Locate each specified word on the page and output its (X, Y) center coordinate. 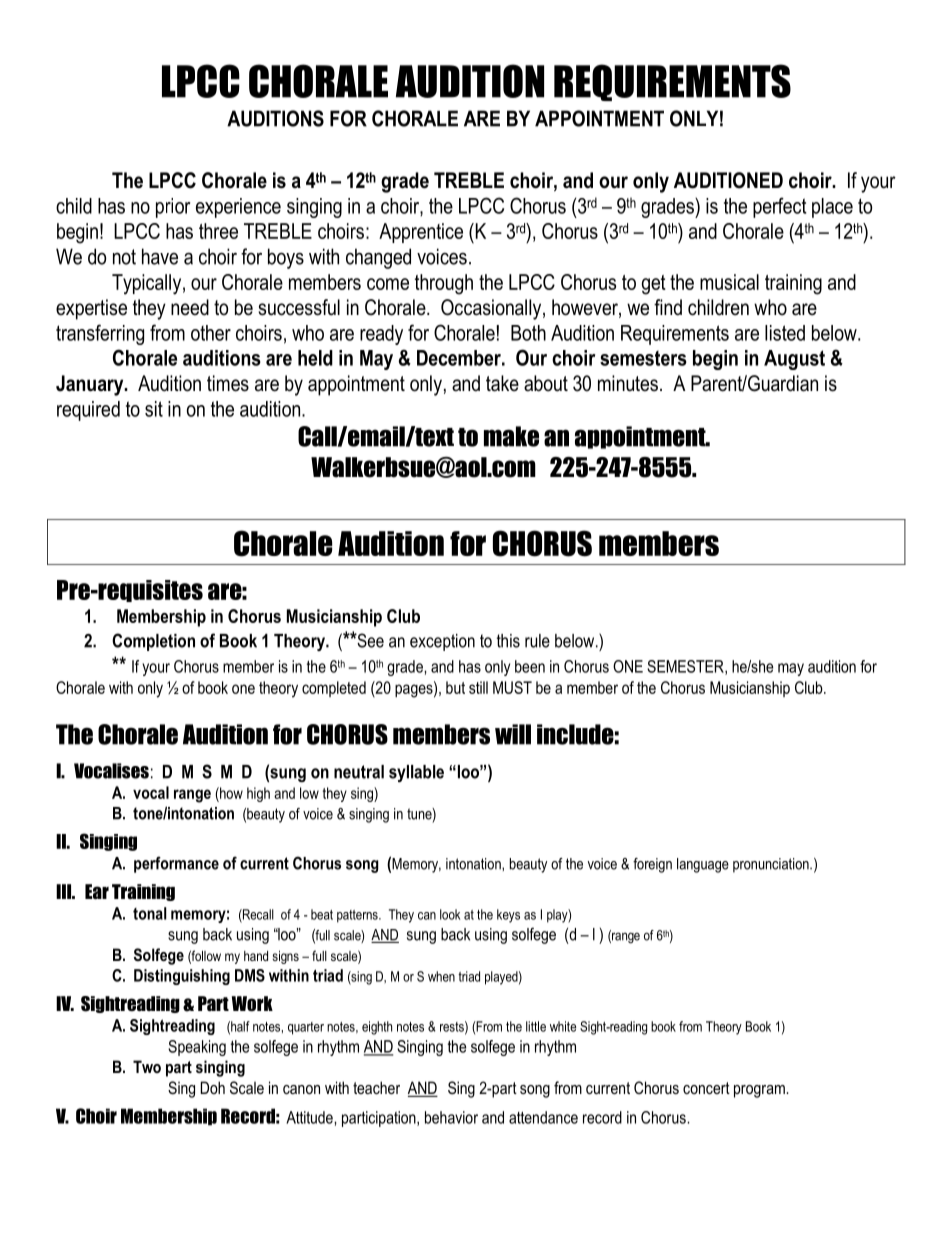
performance (176, 864)
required (88, 411)
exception (442, 642)
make (511, 436)
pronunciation (772, 865)
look (450, 914)
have (160, 256)
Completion (153, 642)
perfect (780, 207)
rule (537, 641)
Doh (213, 1087)
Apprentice (421, 233)
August (794, 360)
